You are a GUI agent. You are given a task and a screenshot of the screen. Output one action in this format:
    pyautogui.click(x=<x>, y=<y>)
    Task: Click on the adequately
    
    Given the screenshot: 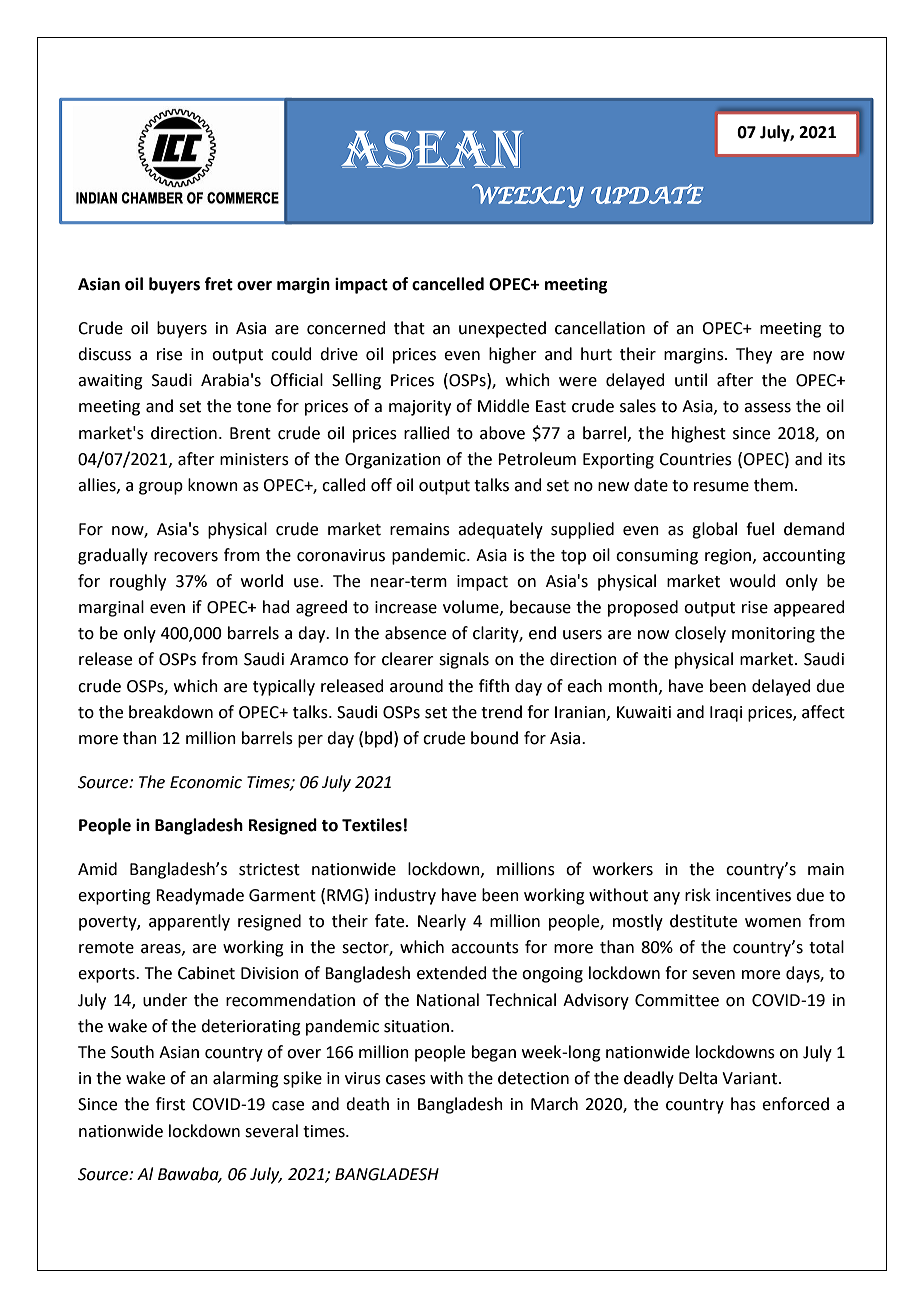 What is the action you would take?
    pyautogui.click(x=500, y=530)
